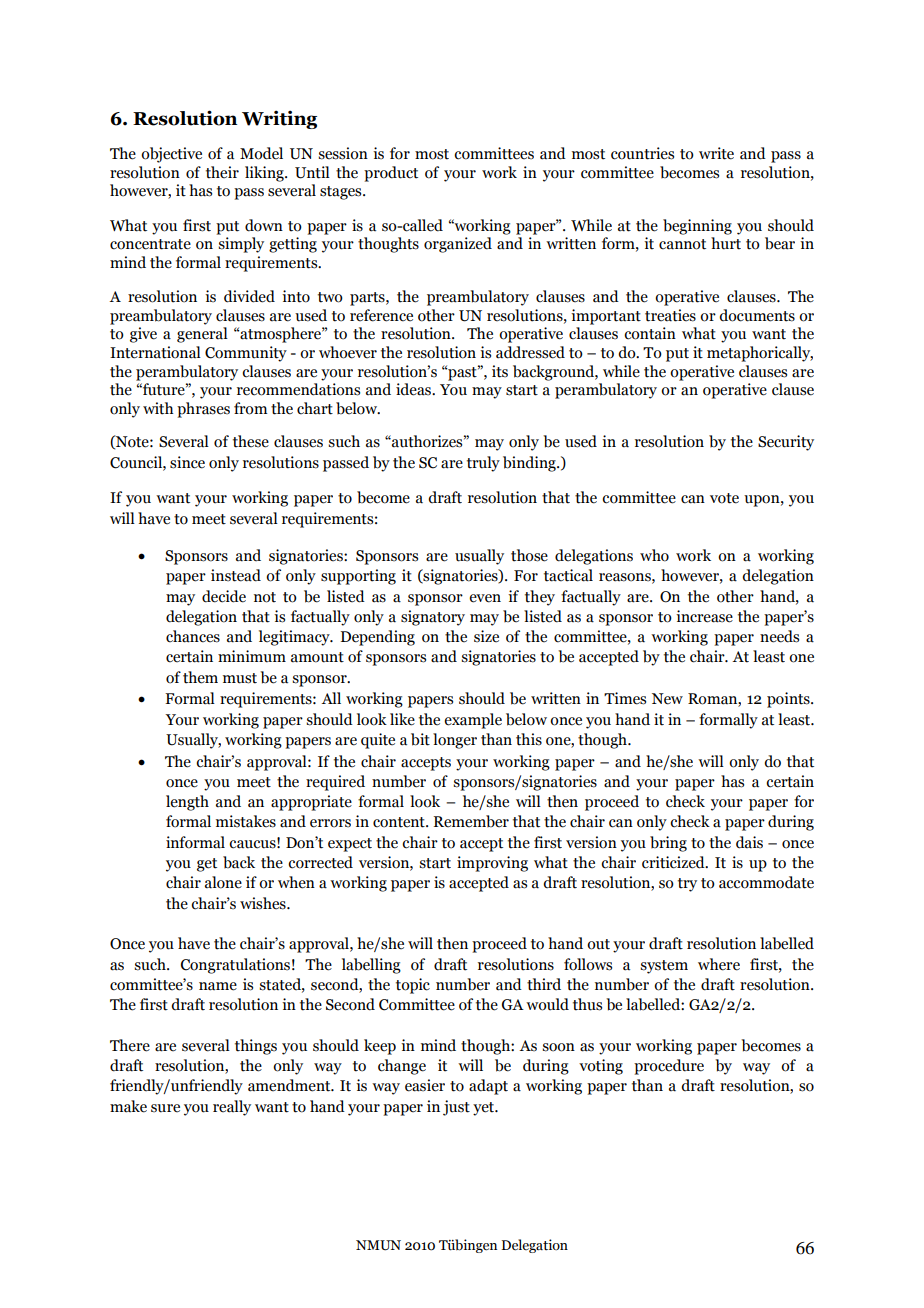  I want to click on write, so click(716, 153).
